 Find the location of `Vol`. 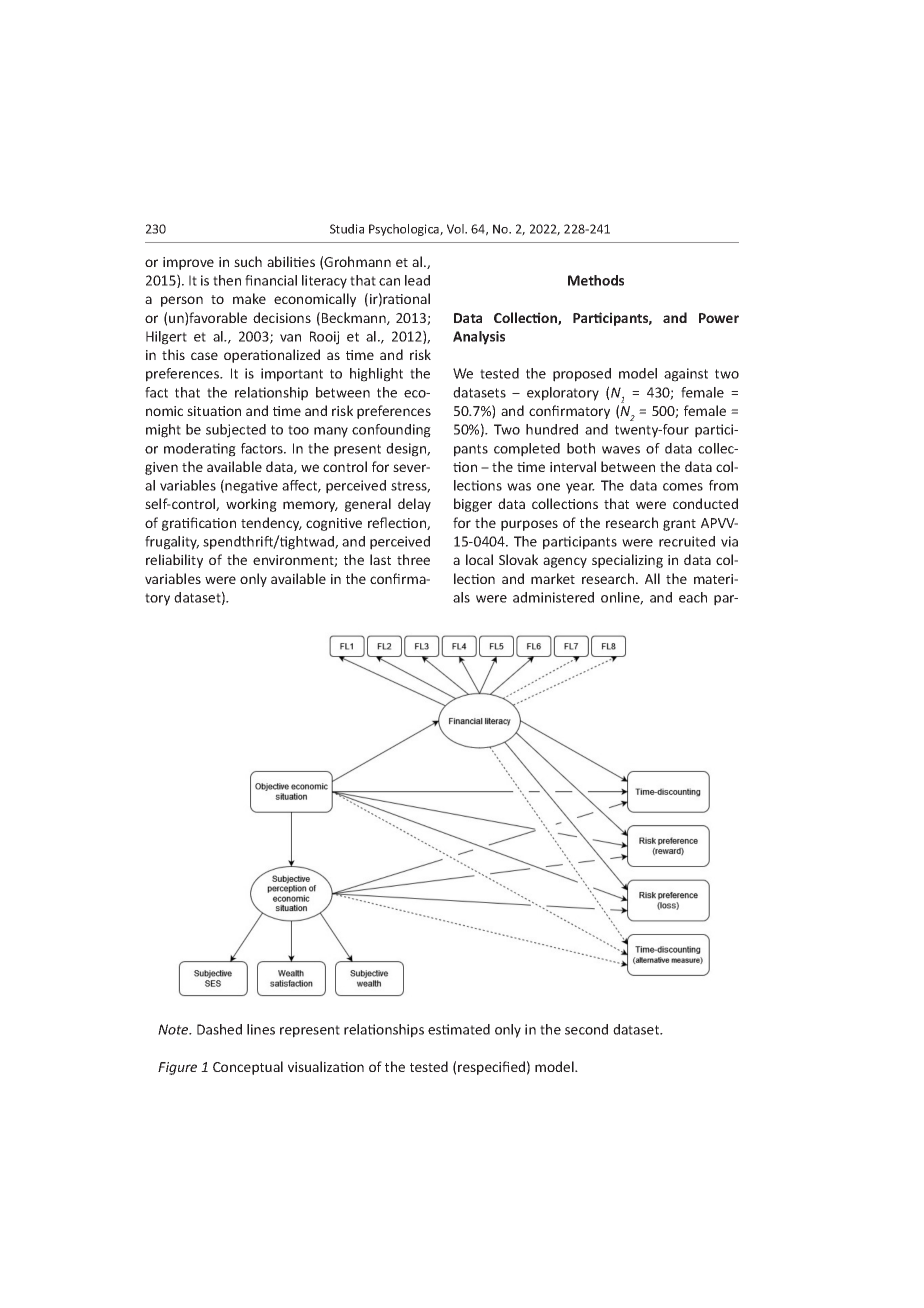

Vol is located at coordinates (456, 229).
